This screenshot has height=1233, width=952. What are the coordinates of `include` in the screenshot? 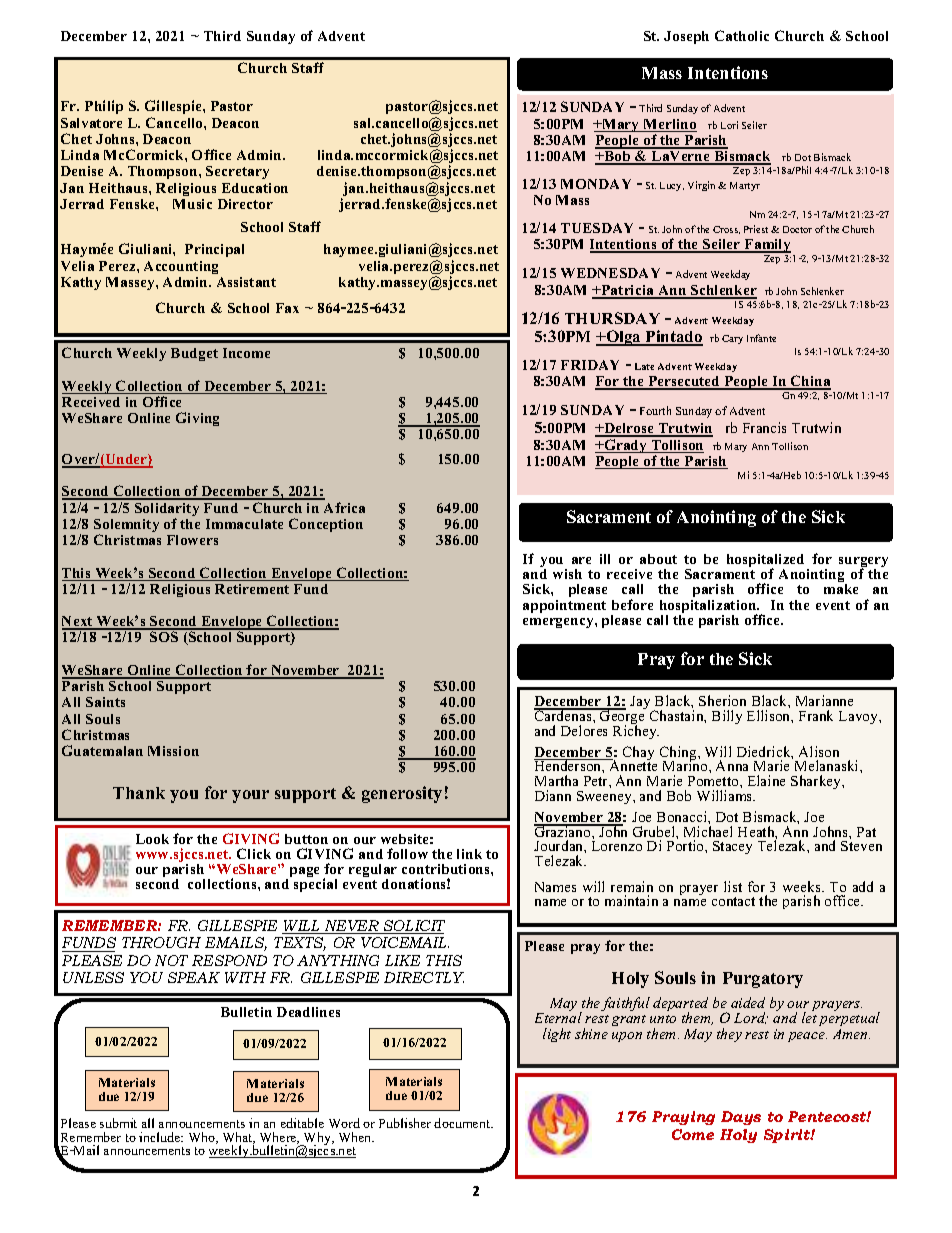 It's located at (161, 1137).
